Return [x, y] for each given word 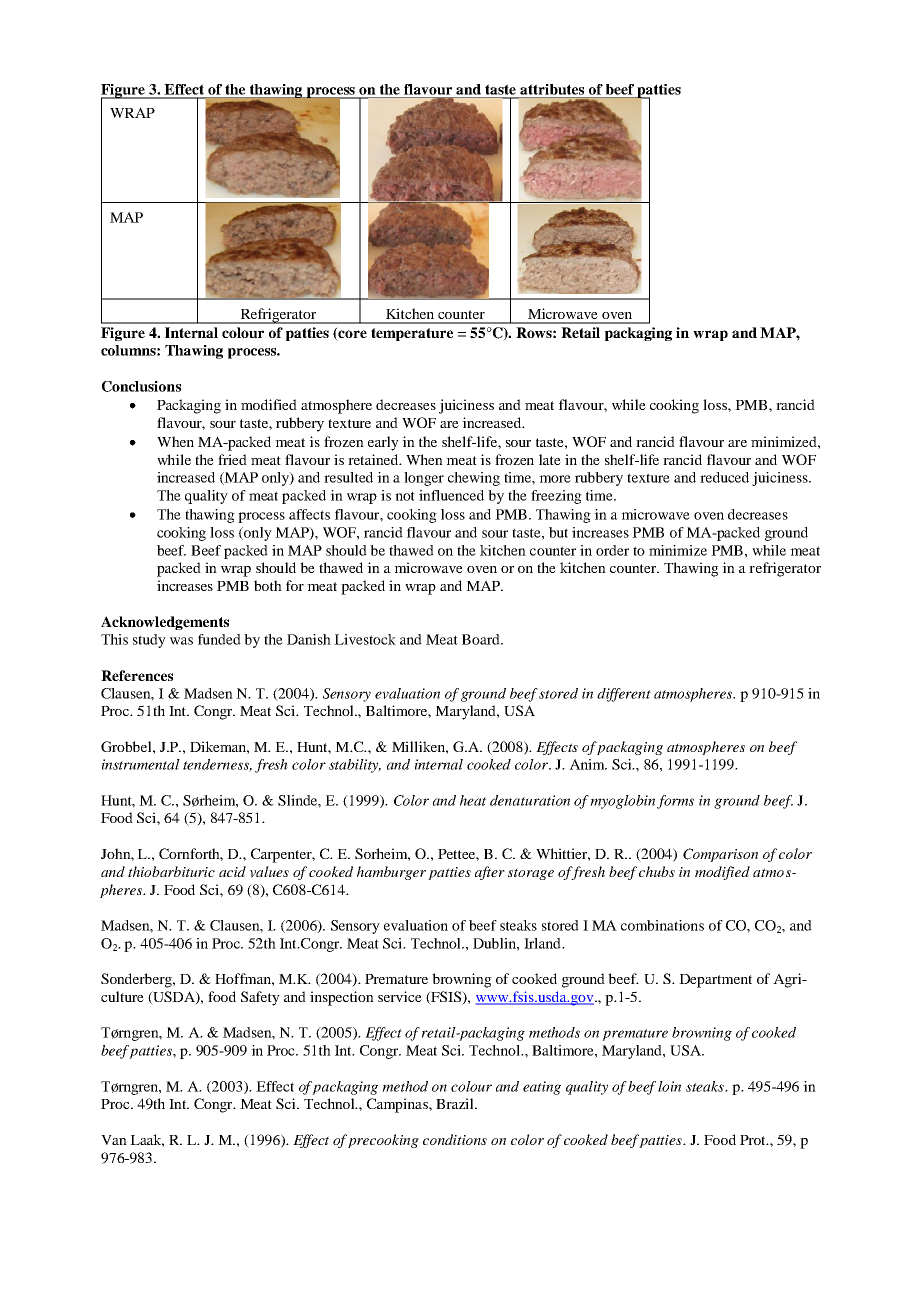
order [612, 550]
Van [114, 1140]
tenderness [217, 765]
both [268, 585]
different [624, 695]
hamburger [391, 873]
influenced [451, 495]
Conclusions [141, 386]
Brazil [456, 1103]
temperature [412, 334]
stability [355, 766]
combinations [662, 925]
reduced [724, 477]
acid [232, 871]
